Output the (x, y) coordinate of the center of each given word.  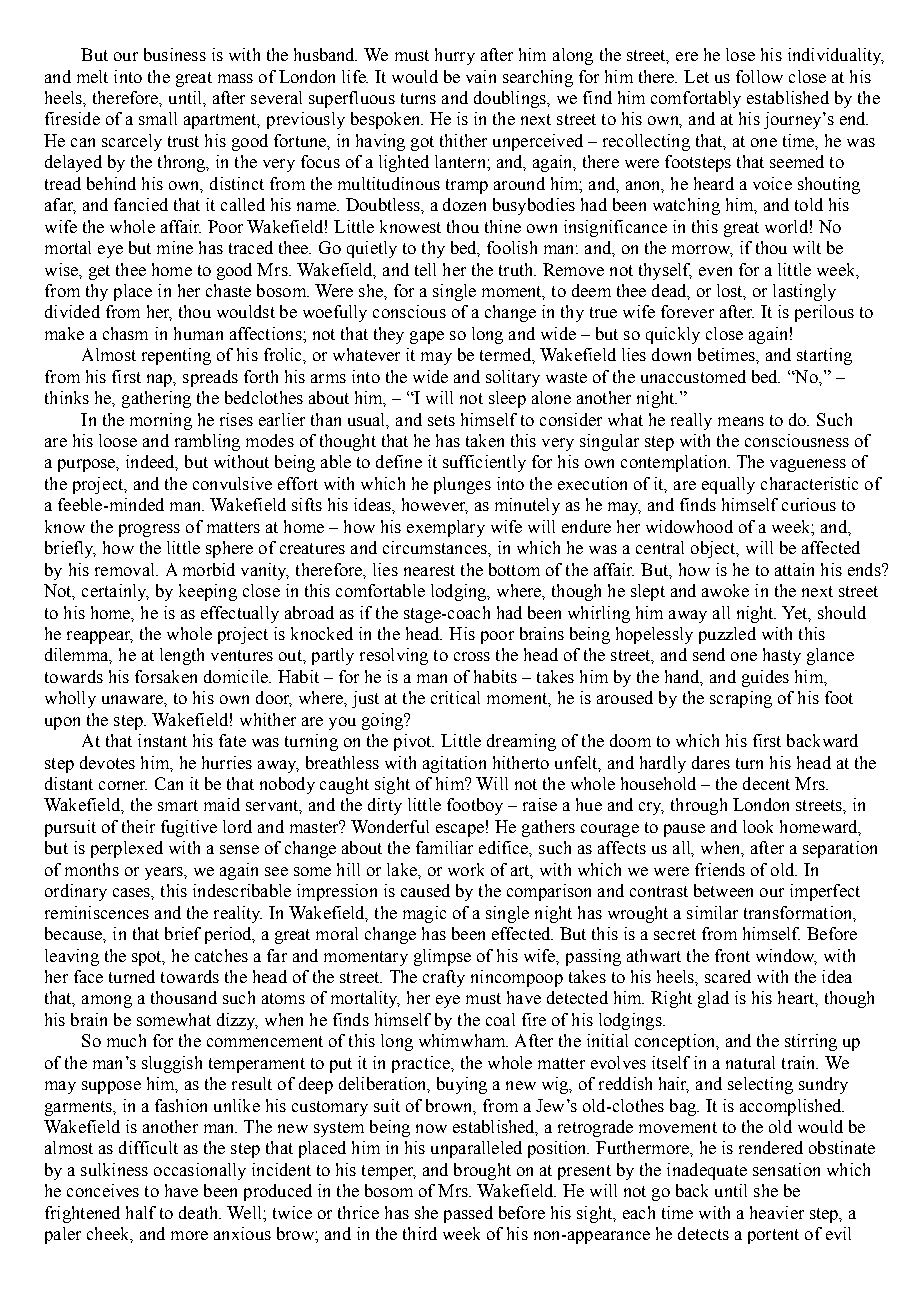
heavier (777, 1212)
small (158, 118)
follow (759, 76)
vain (481, 76)
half (141, 1212)
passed (468, 1214)
